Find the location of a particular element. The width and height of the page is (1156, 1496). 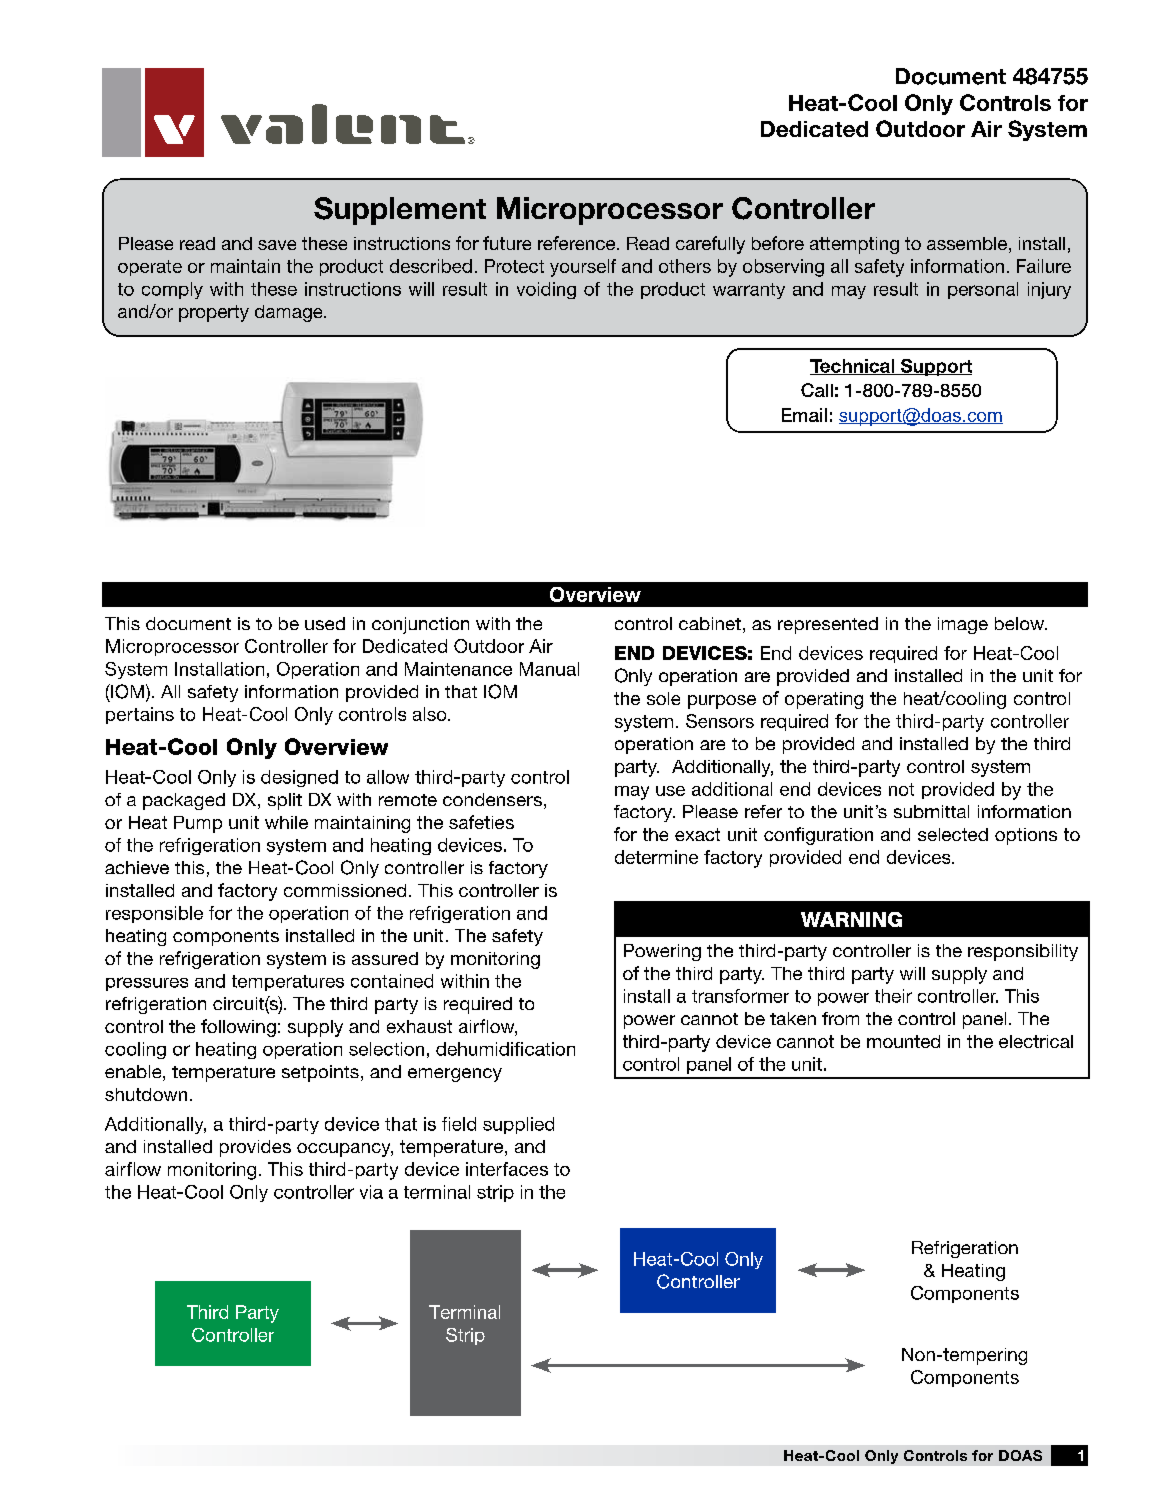

image is located at coordinates (963, 625).
